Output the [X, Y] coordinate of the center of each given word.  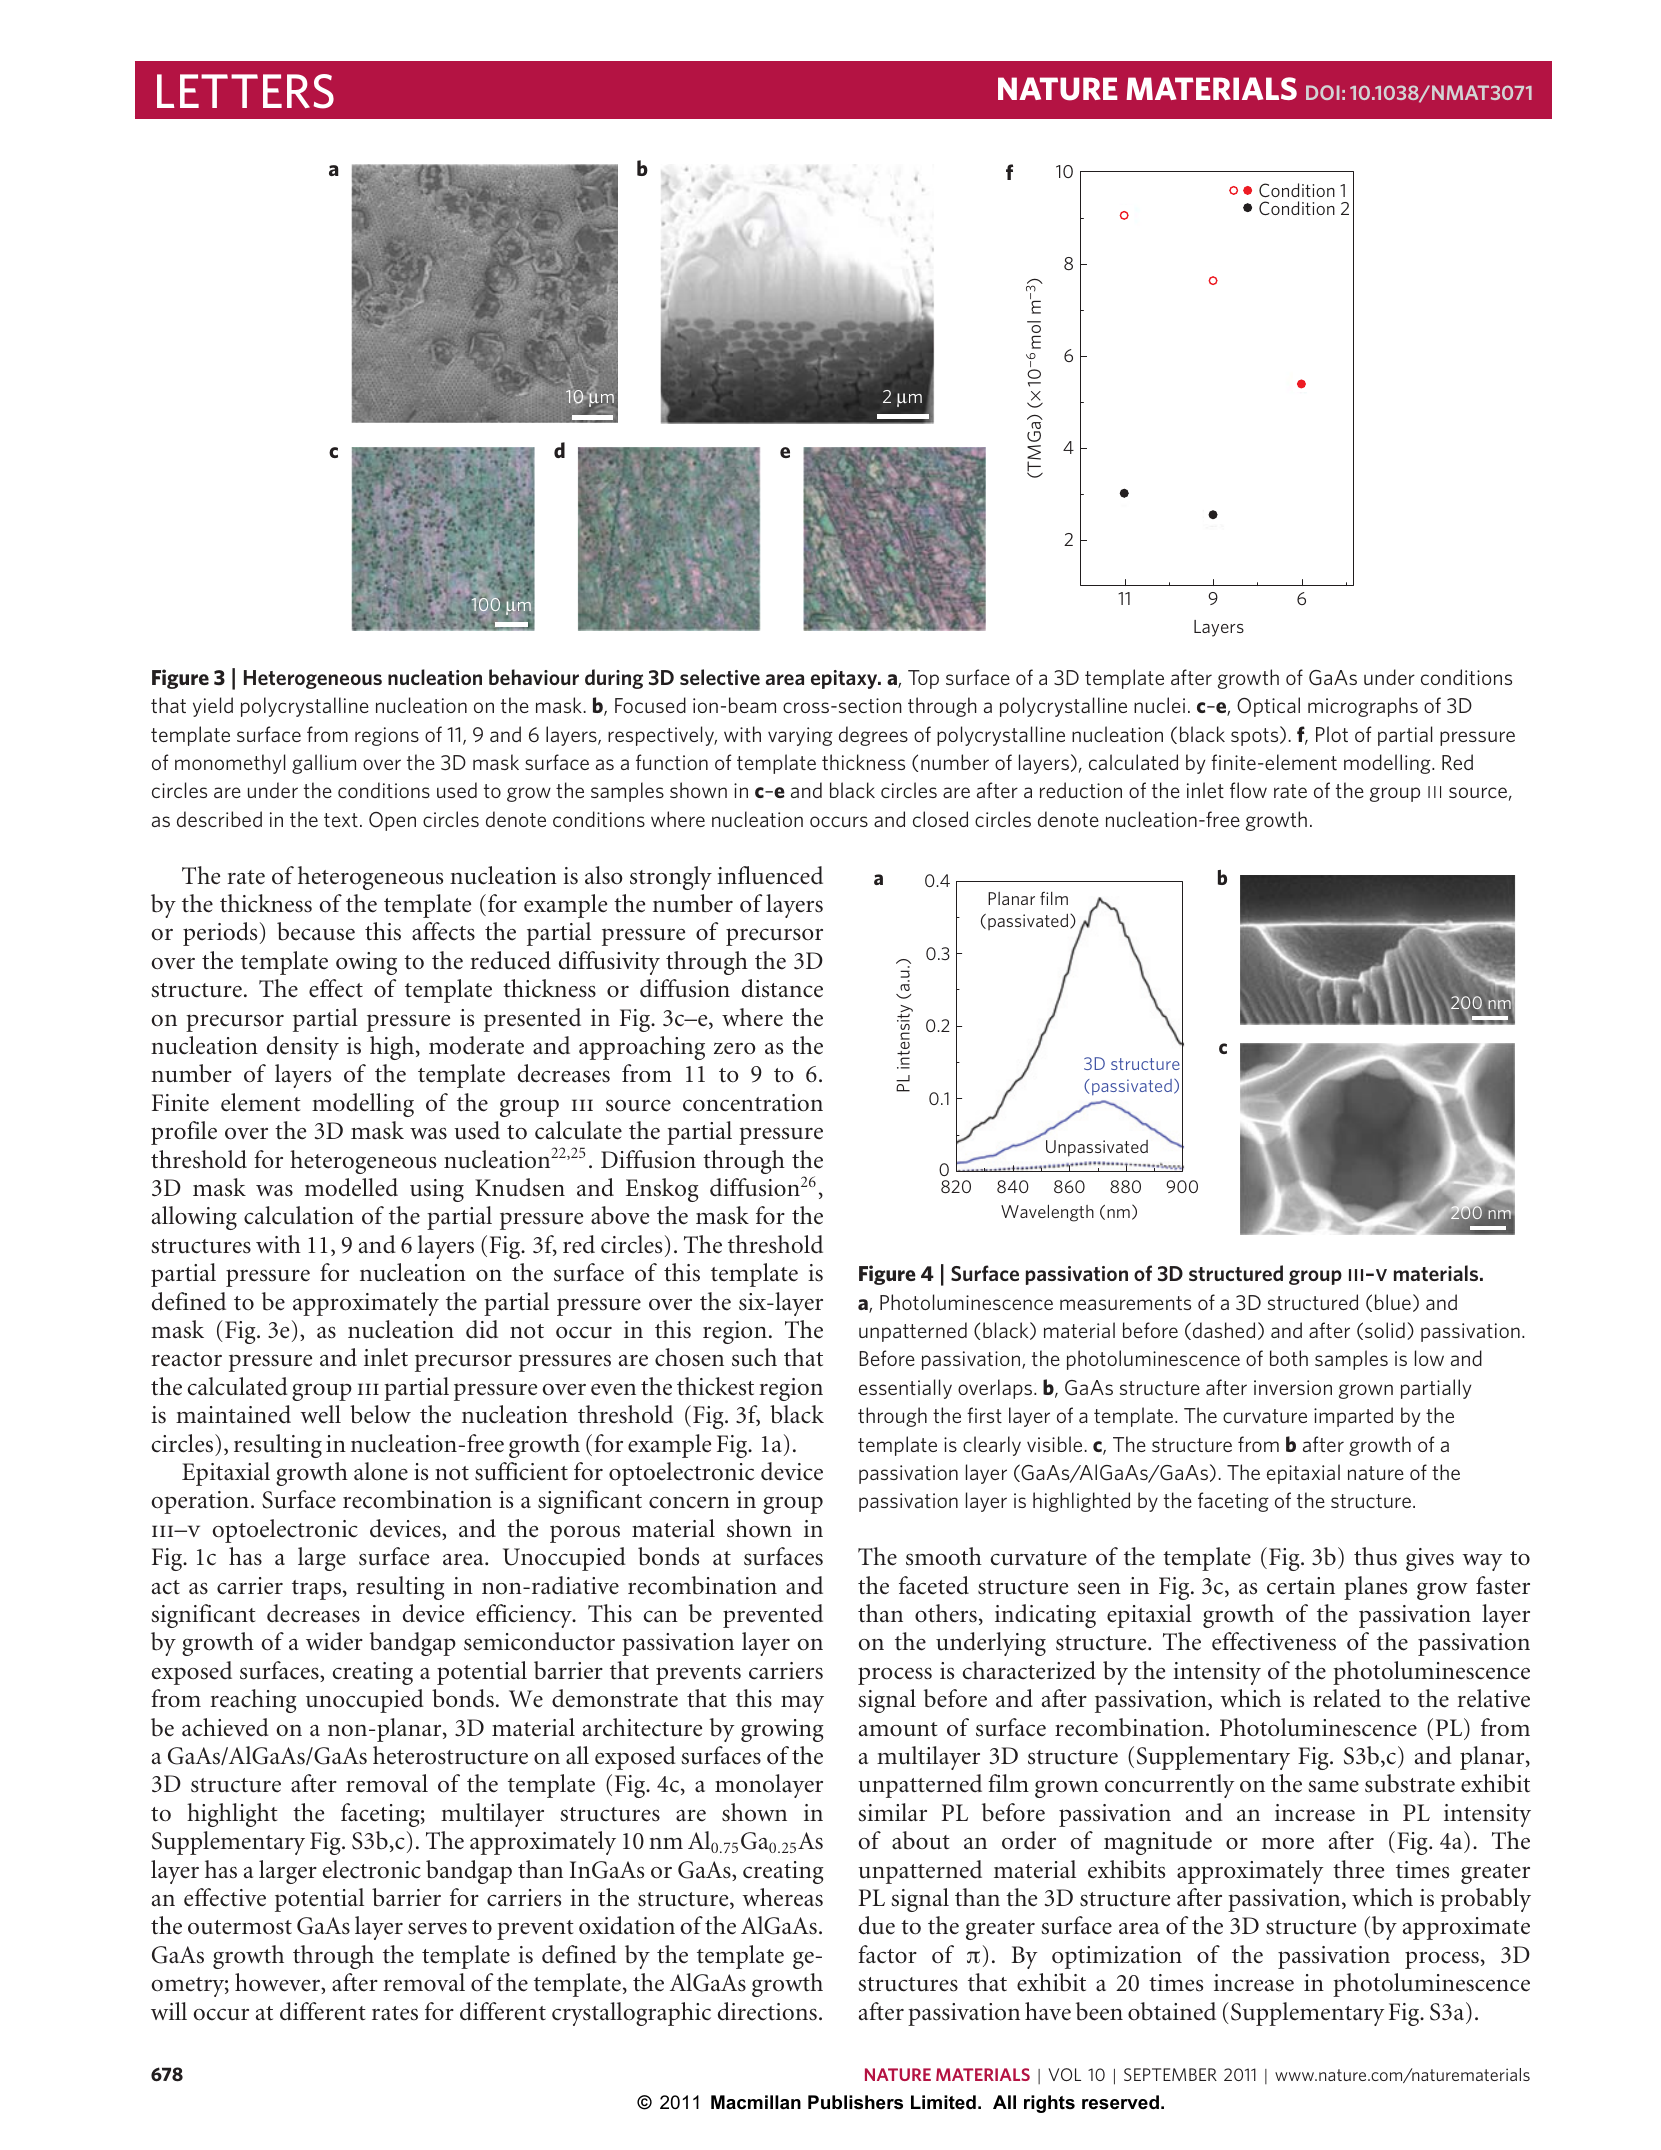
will [169, 2011]
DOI [1323, 92]
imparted [1353, 1417]
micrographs [1363, 707]
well [320, 1414]
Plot [1332, 734]
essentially [905, 1389]
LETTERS [245, 91]
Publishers [855, 2102]
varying [800, 736]
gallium [324, 764]
